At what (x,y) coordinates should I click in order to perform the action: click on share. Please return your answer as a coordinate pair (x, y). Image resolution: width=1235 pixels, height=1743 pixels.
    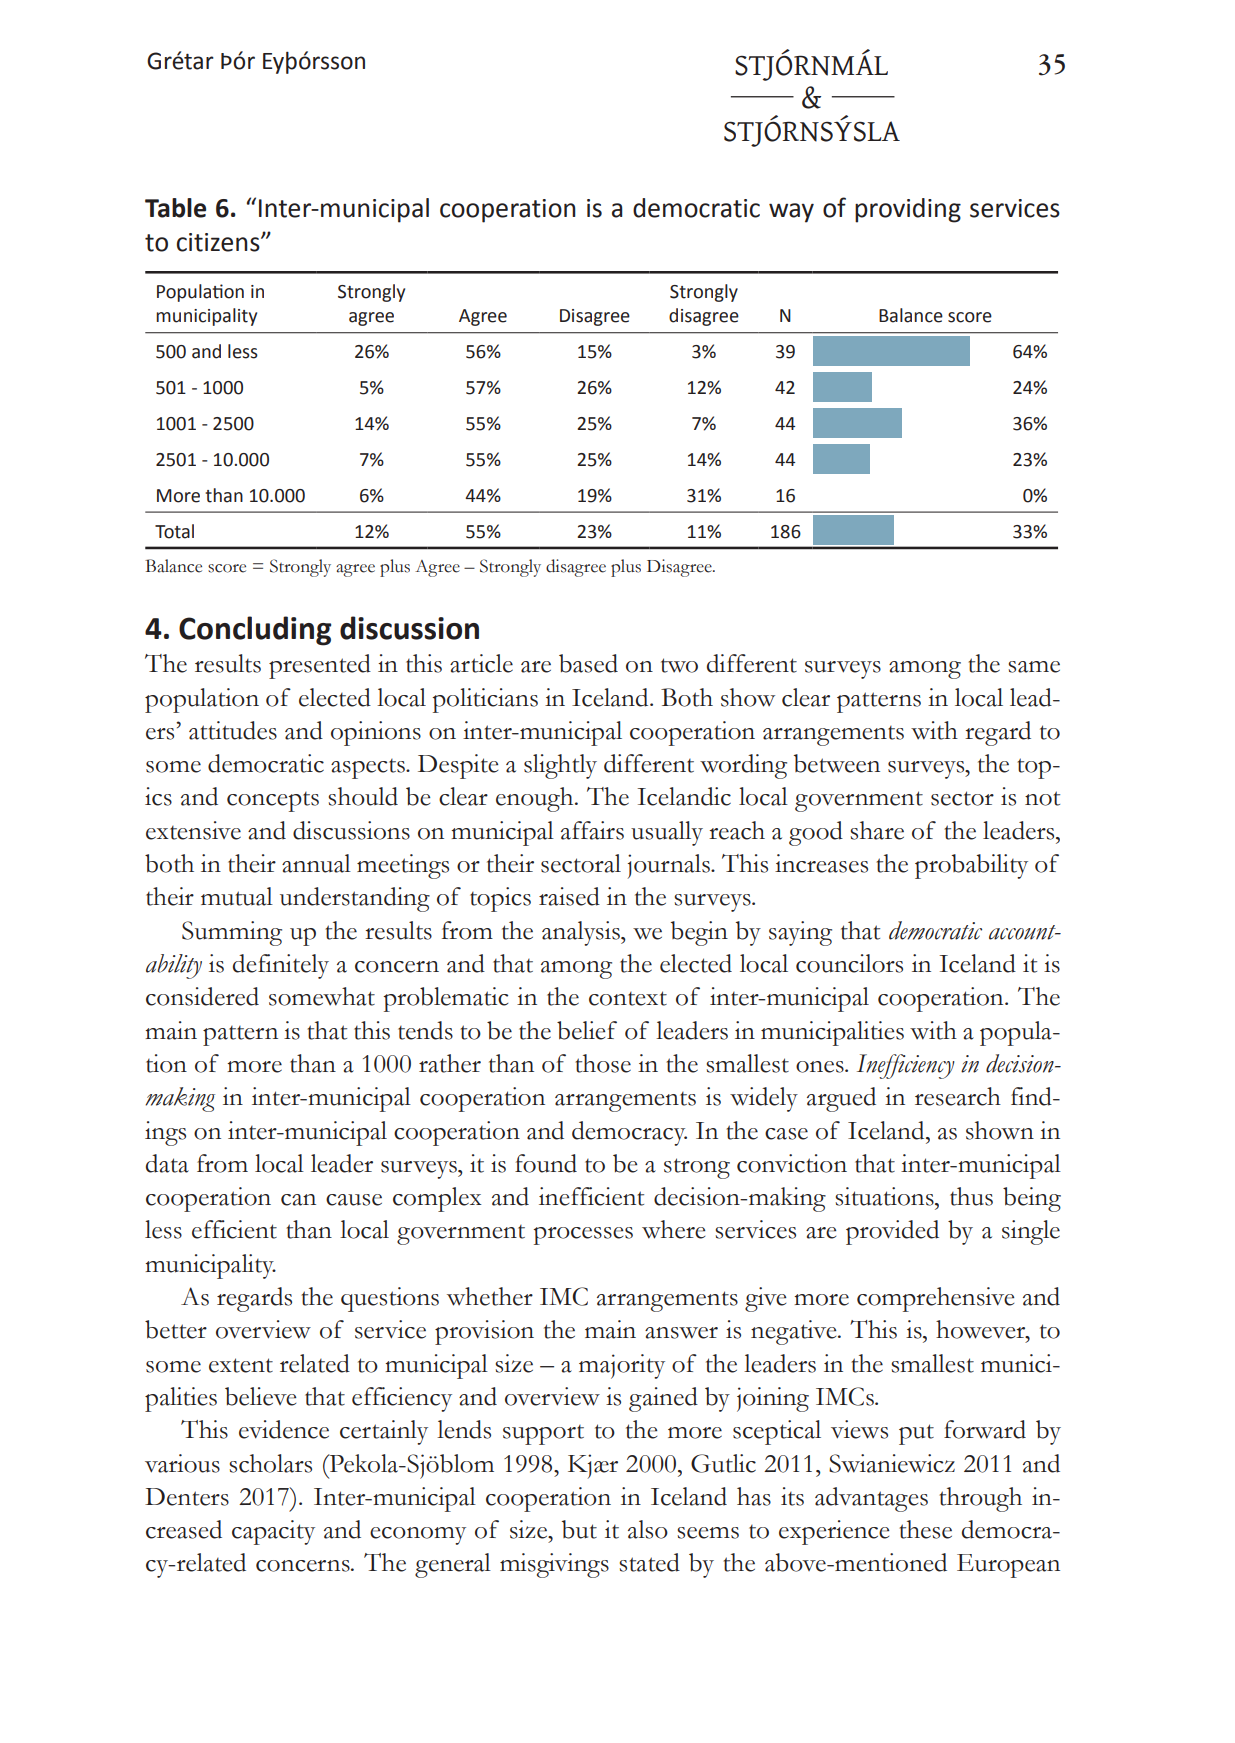
    Looking at the image, I should click on (877, 830).
